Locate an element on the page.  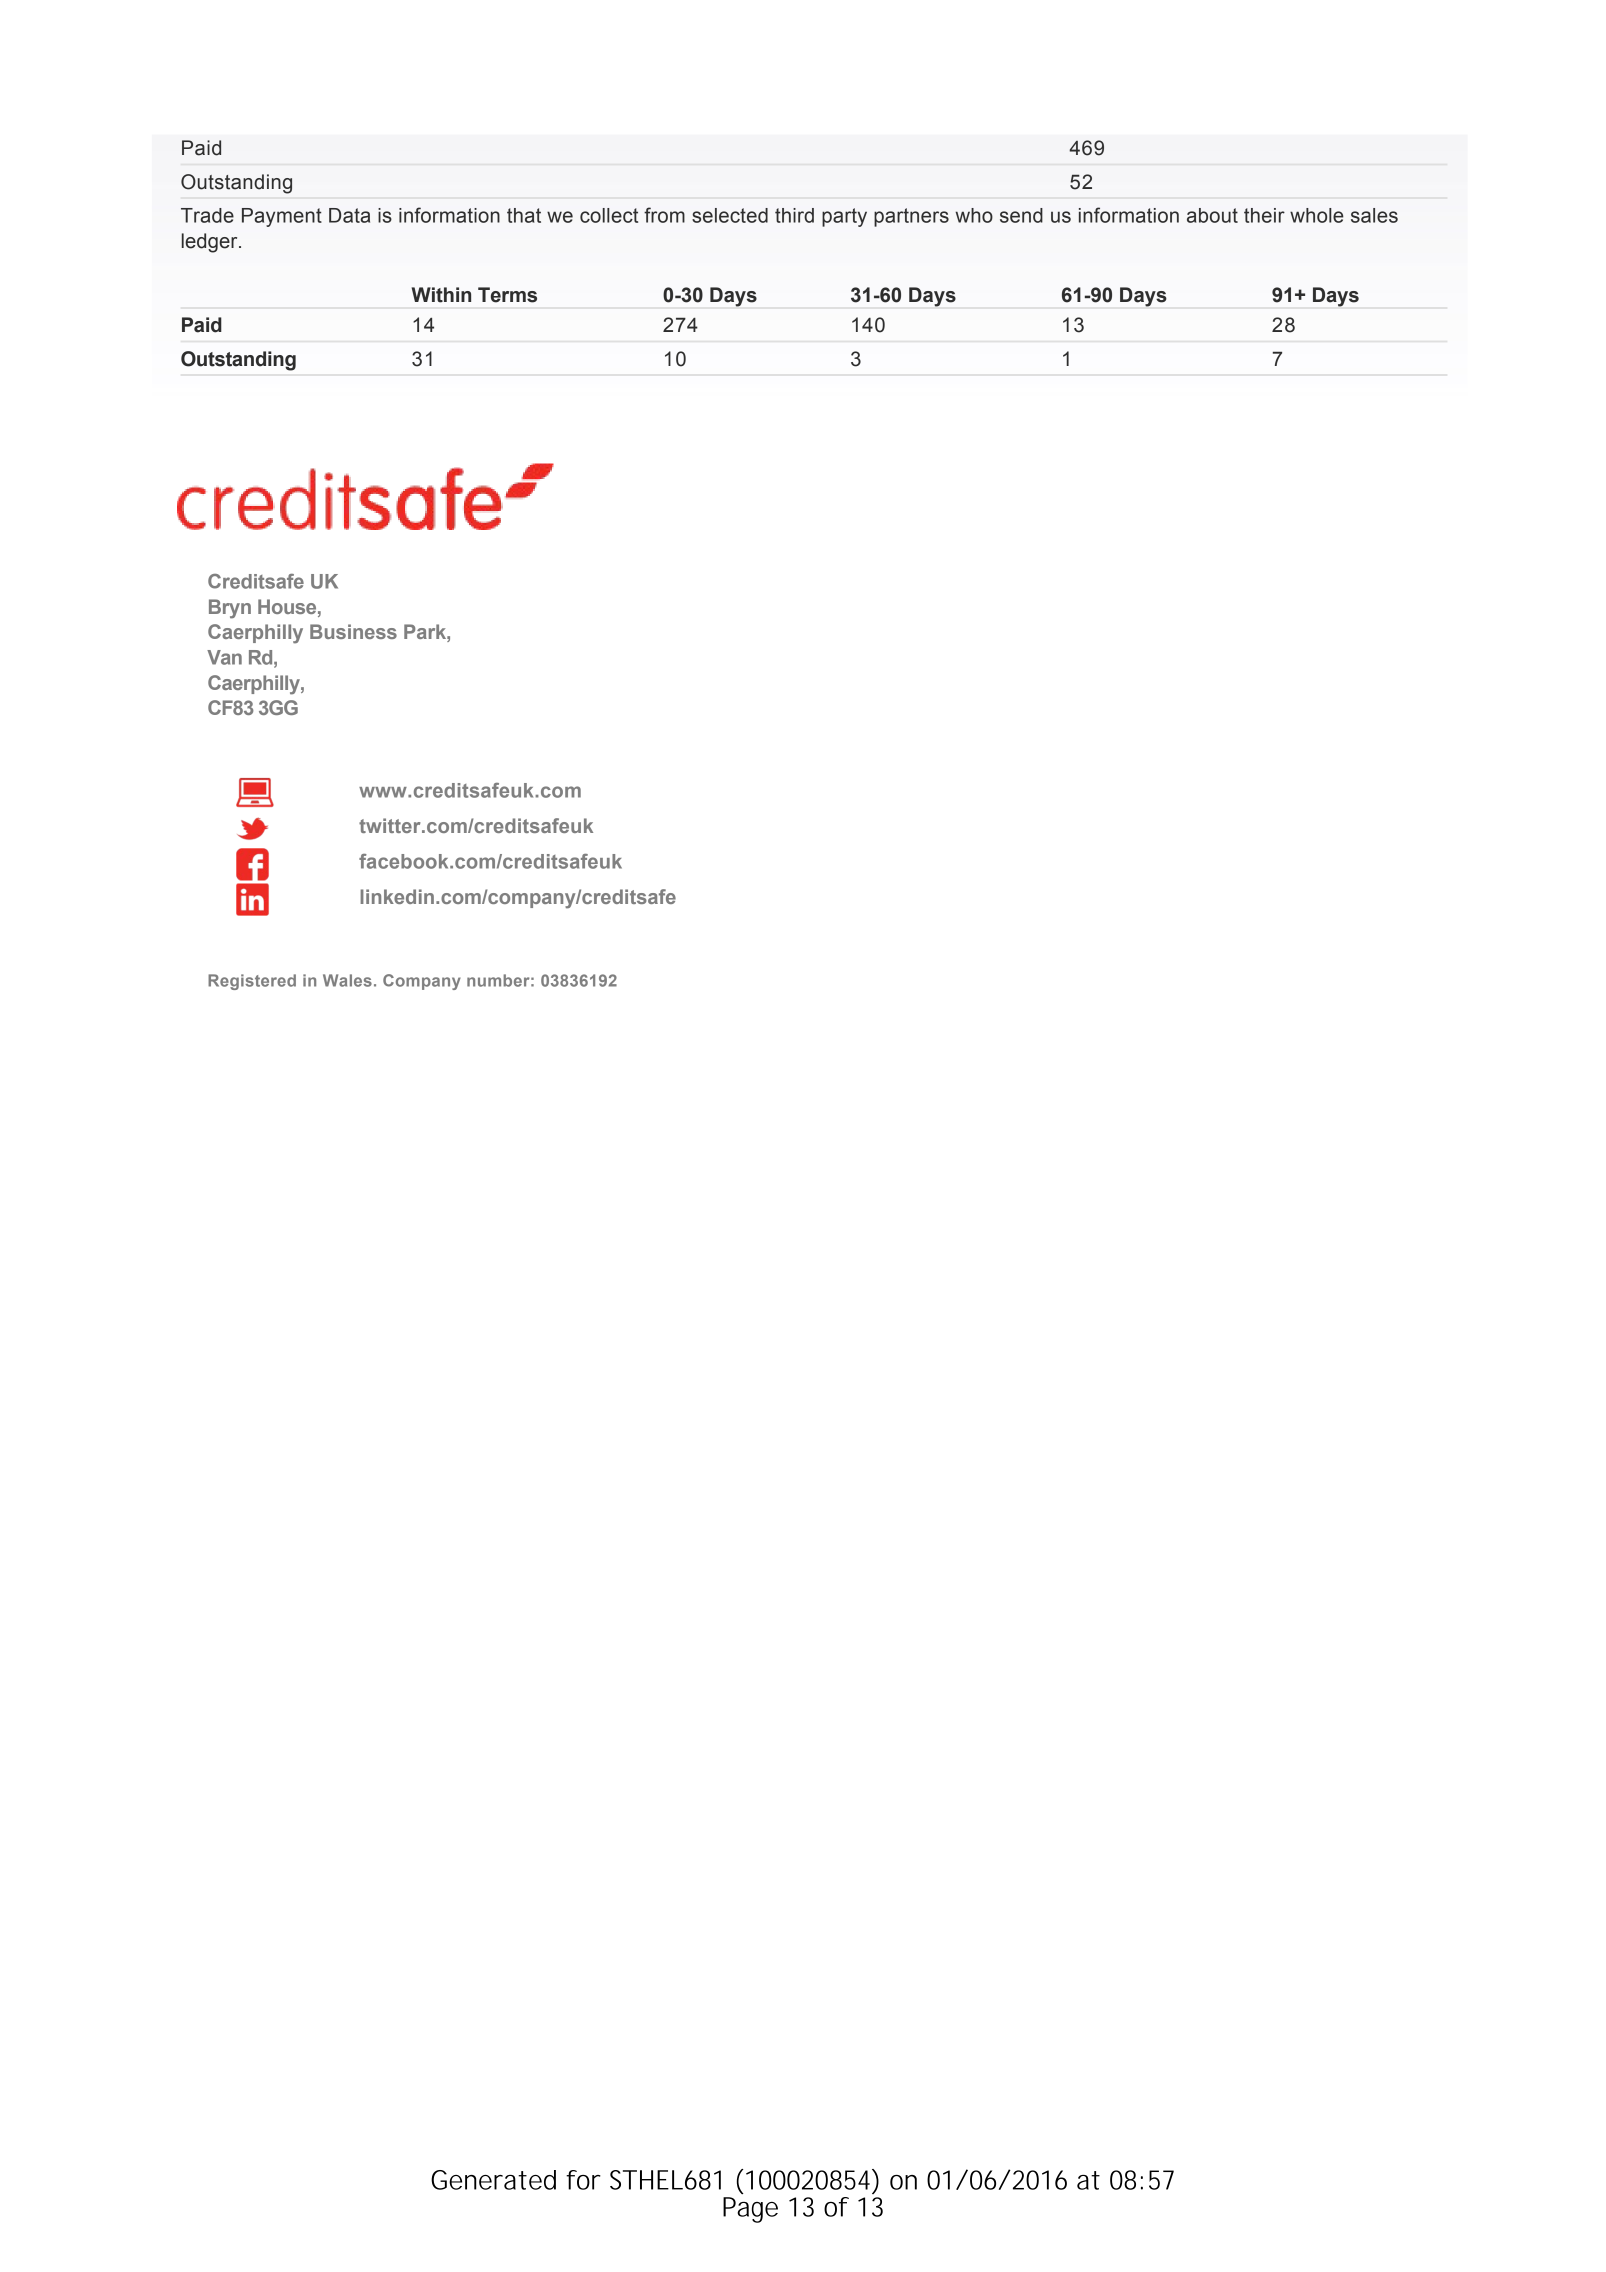
Van is located at coordinates (224, 657).
